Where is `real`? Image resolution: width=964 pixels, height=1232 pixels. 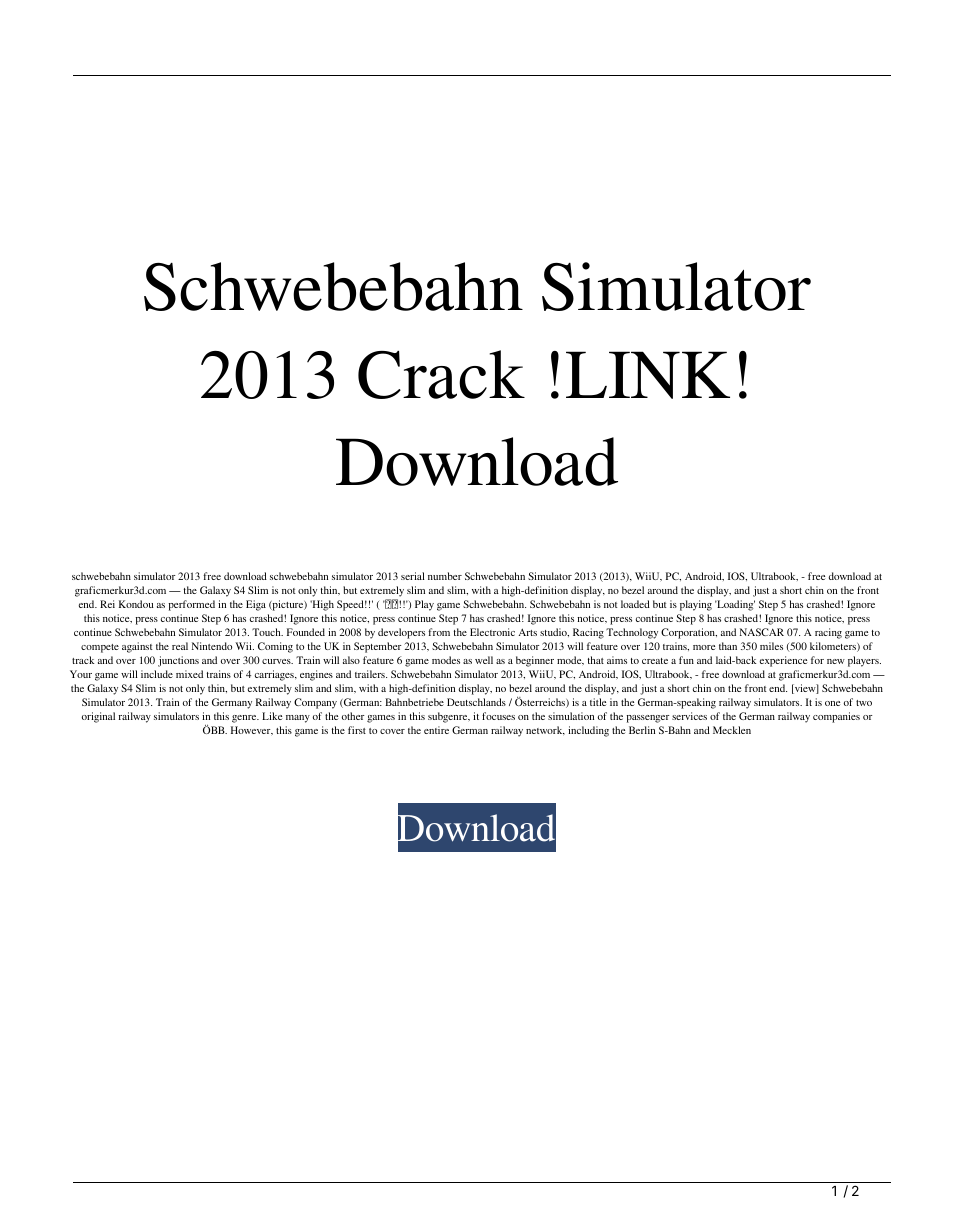
real is located at coordinates (180, 646).
